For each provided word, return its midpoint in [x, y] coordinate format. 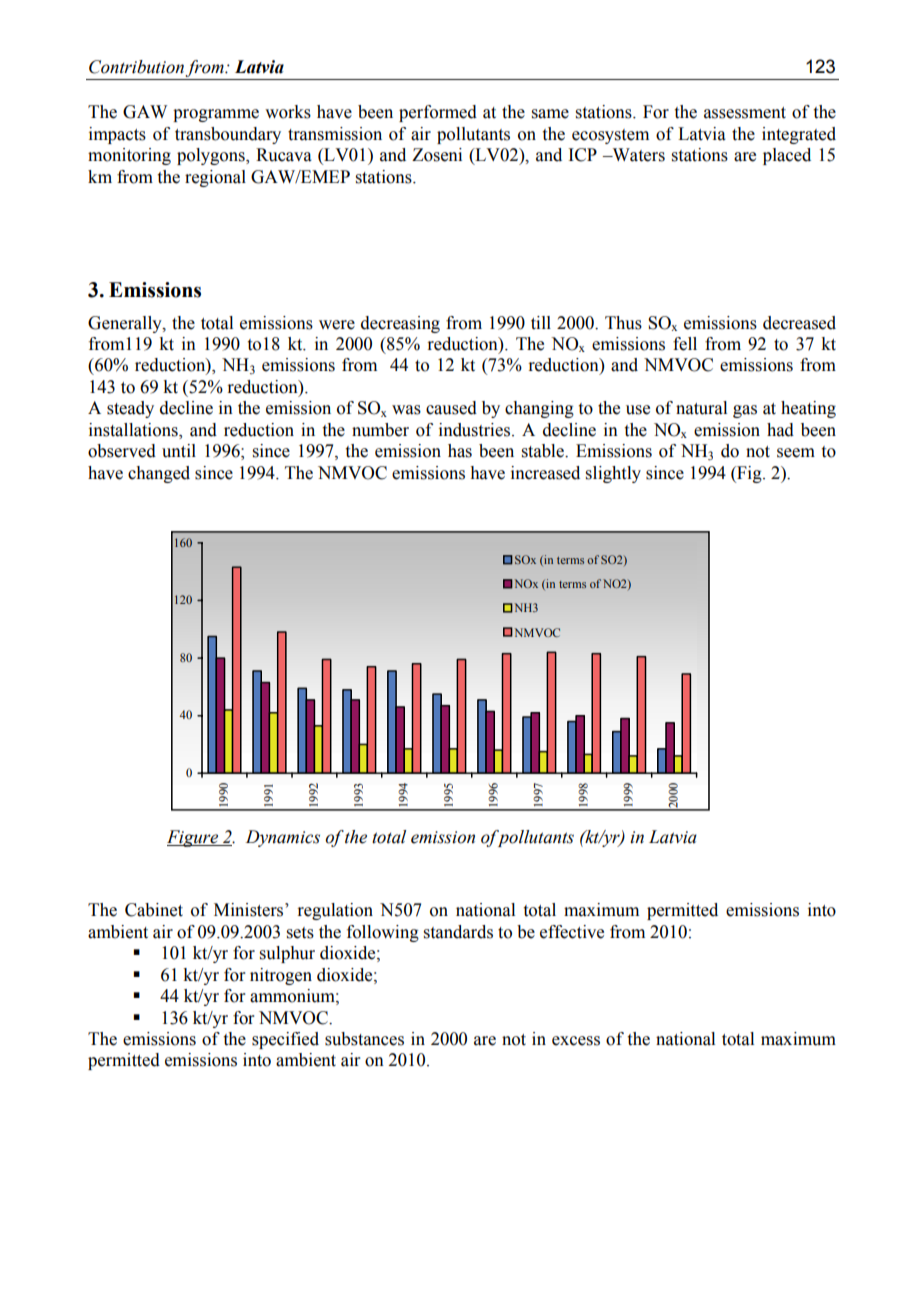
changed [159, 474]
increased [545, 473]
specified [285, 1040]
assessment [745, 113]
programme [216, 115]
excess [576, 1041]
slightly [613, 474]
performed [438, 113]
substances [364, 1039]
